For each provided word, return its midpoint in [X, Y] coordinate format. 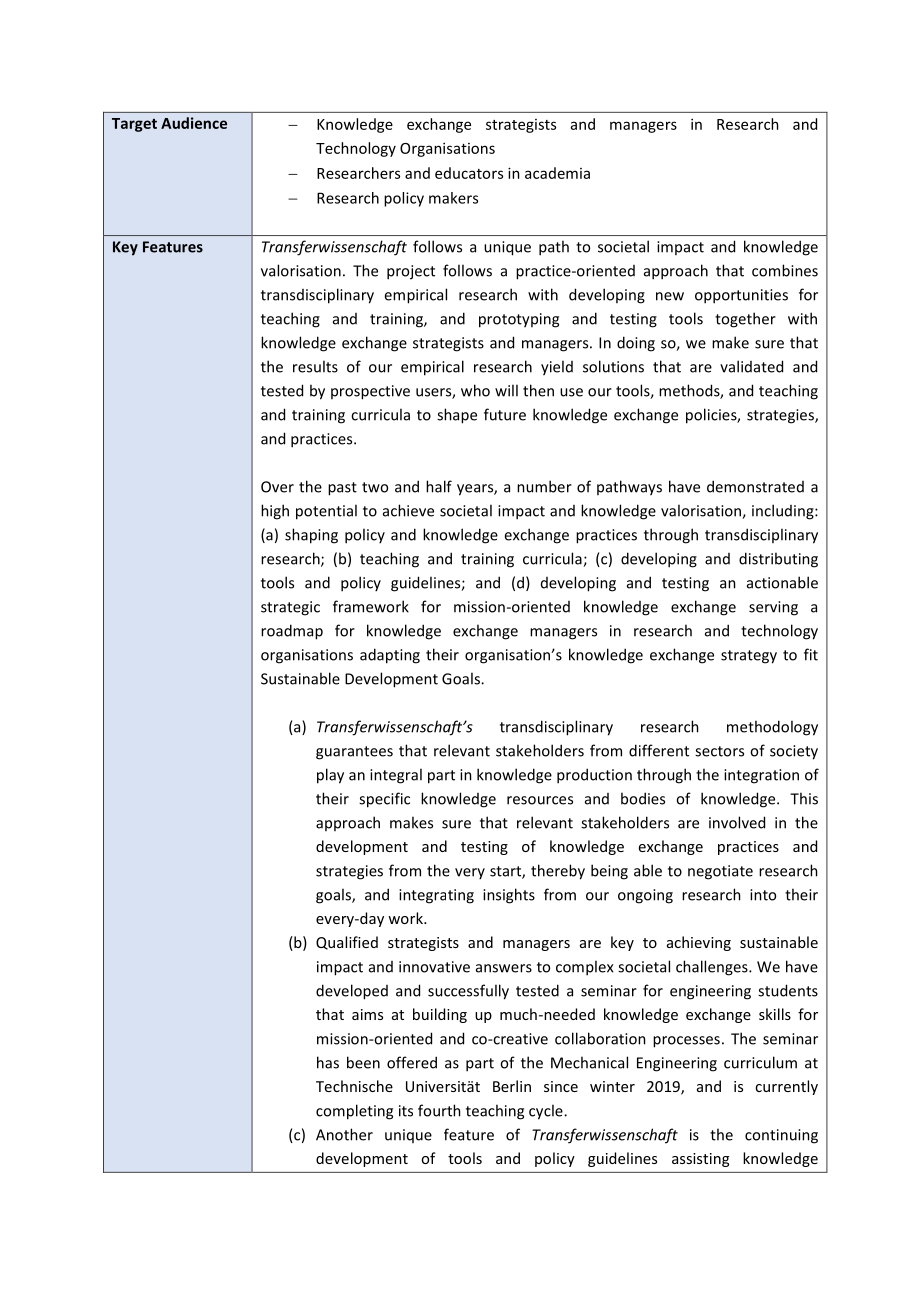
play [330, 776]
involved [737, 822]
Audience [194, 123]
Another [344, 1134]
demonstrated [755, 486]
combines [785, 270]
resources [540, 800]
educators [469, 173]
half [439, 486]
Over [277, 487]
